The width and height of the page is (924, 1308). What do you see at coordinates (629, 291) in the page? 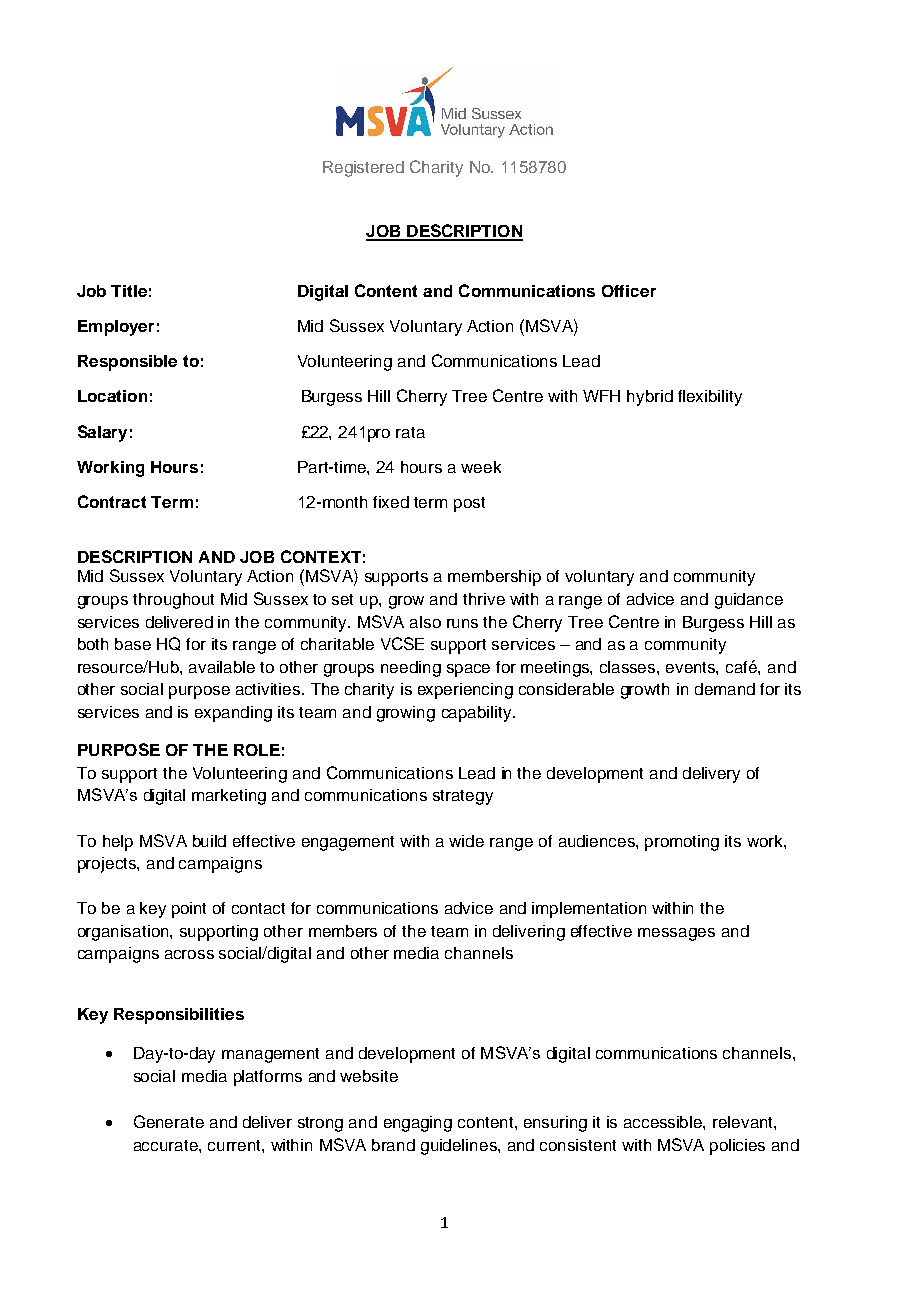
I see `Officer` at bounding box center [629, 291].
